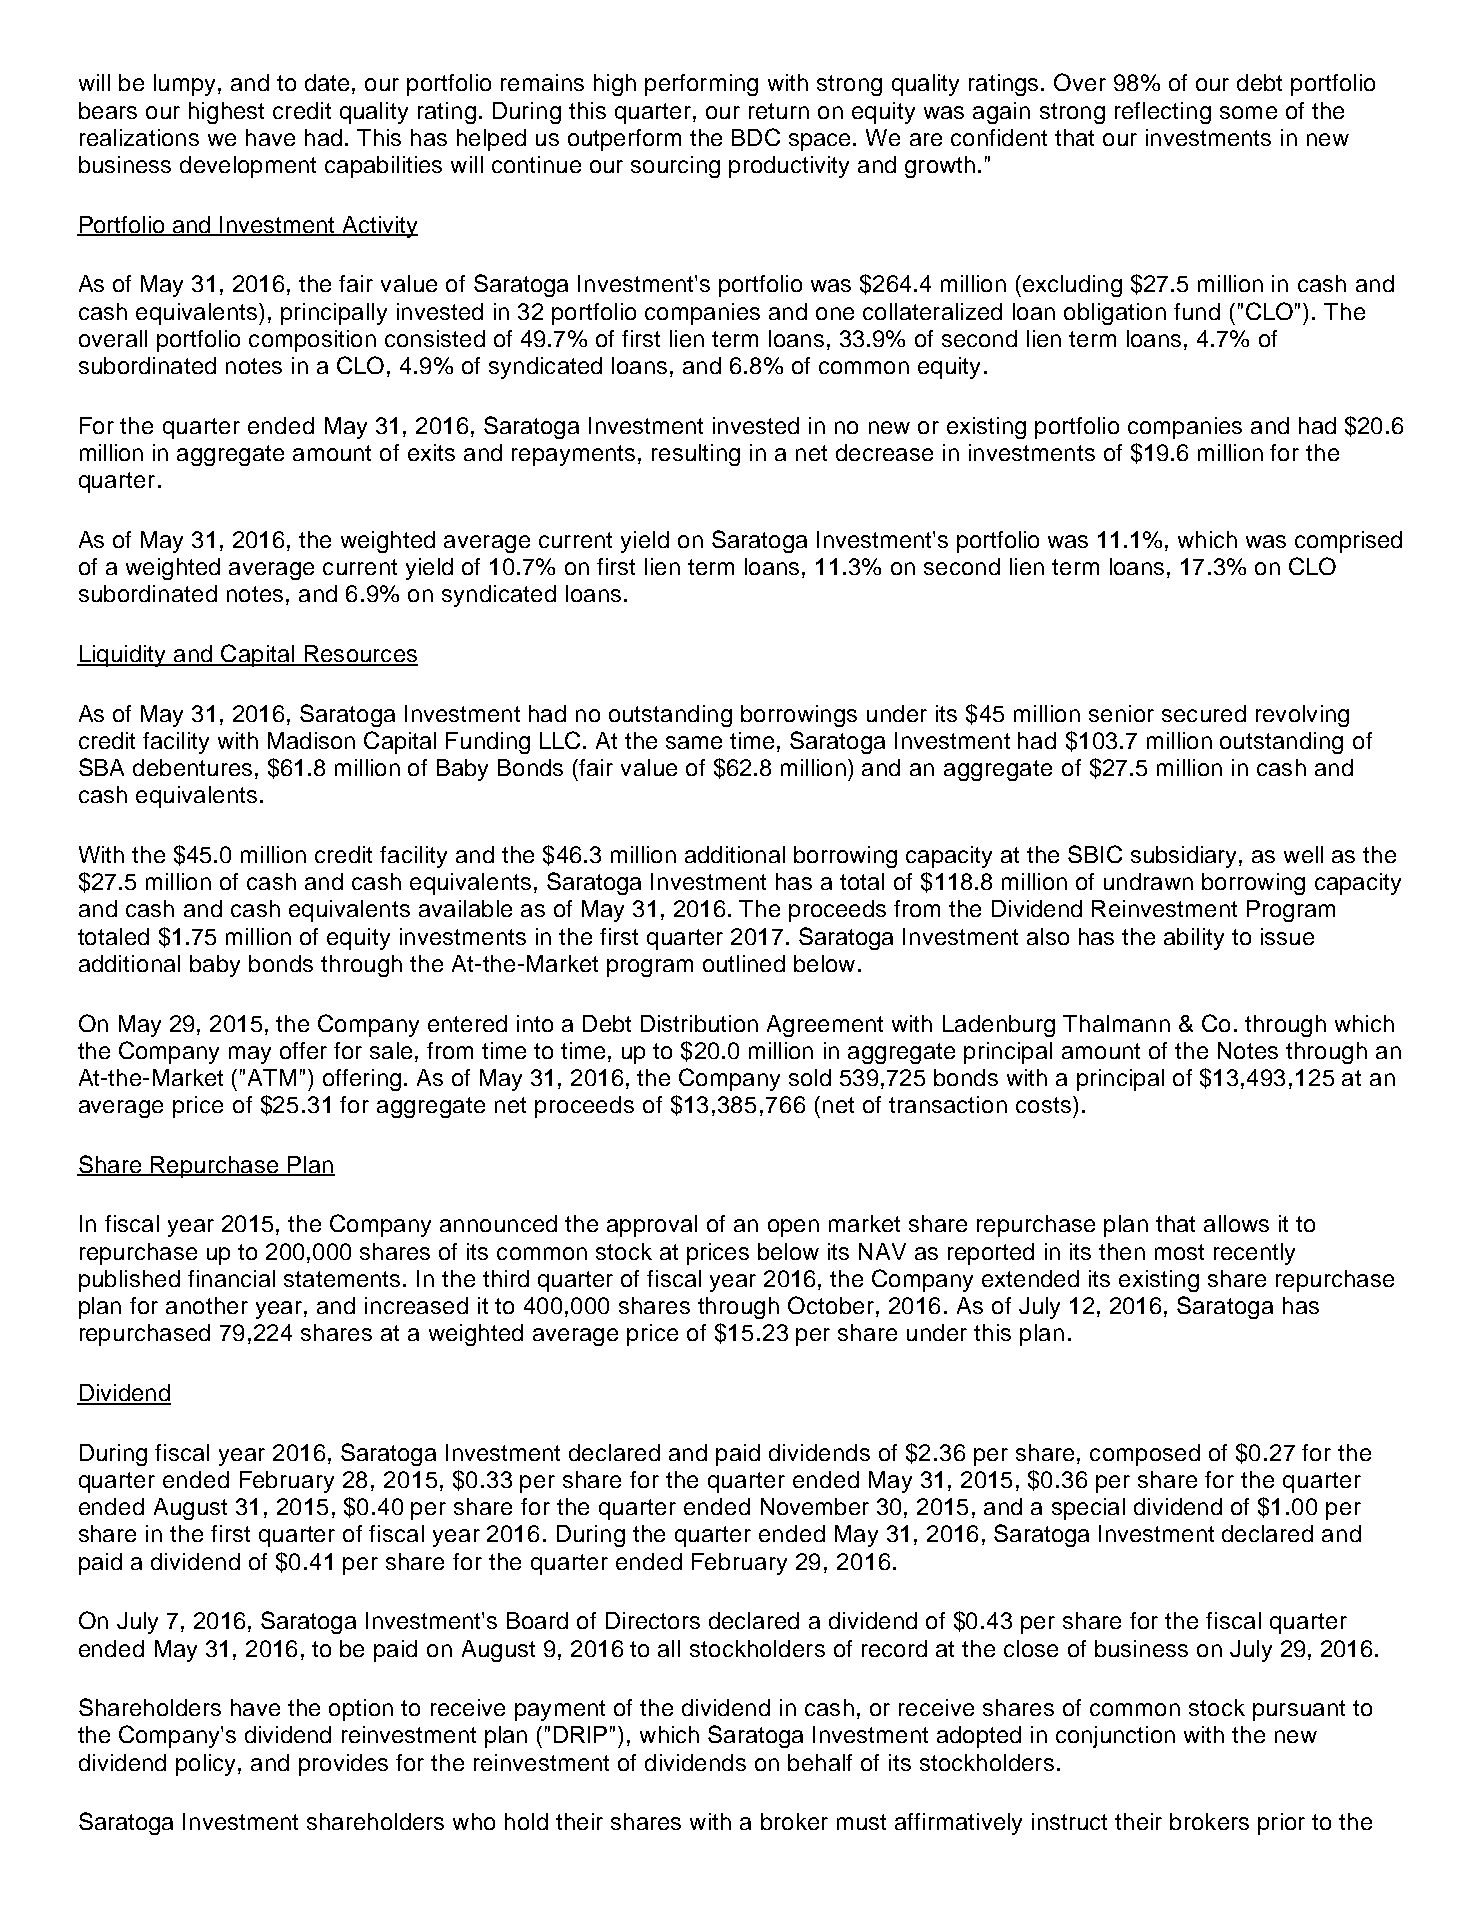 The height and width of the screenshot is (1920, 1483). Describe the element at coordinates (756, 137) in the screenshot. I see `BDC` at that location.
